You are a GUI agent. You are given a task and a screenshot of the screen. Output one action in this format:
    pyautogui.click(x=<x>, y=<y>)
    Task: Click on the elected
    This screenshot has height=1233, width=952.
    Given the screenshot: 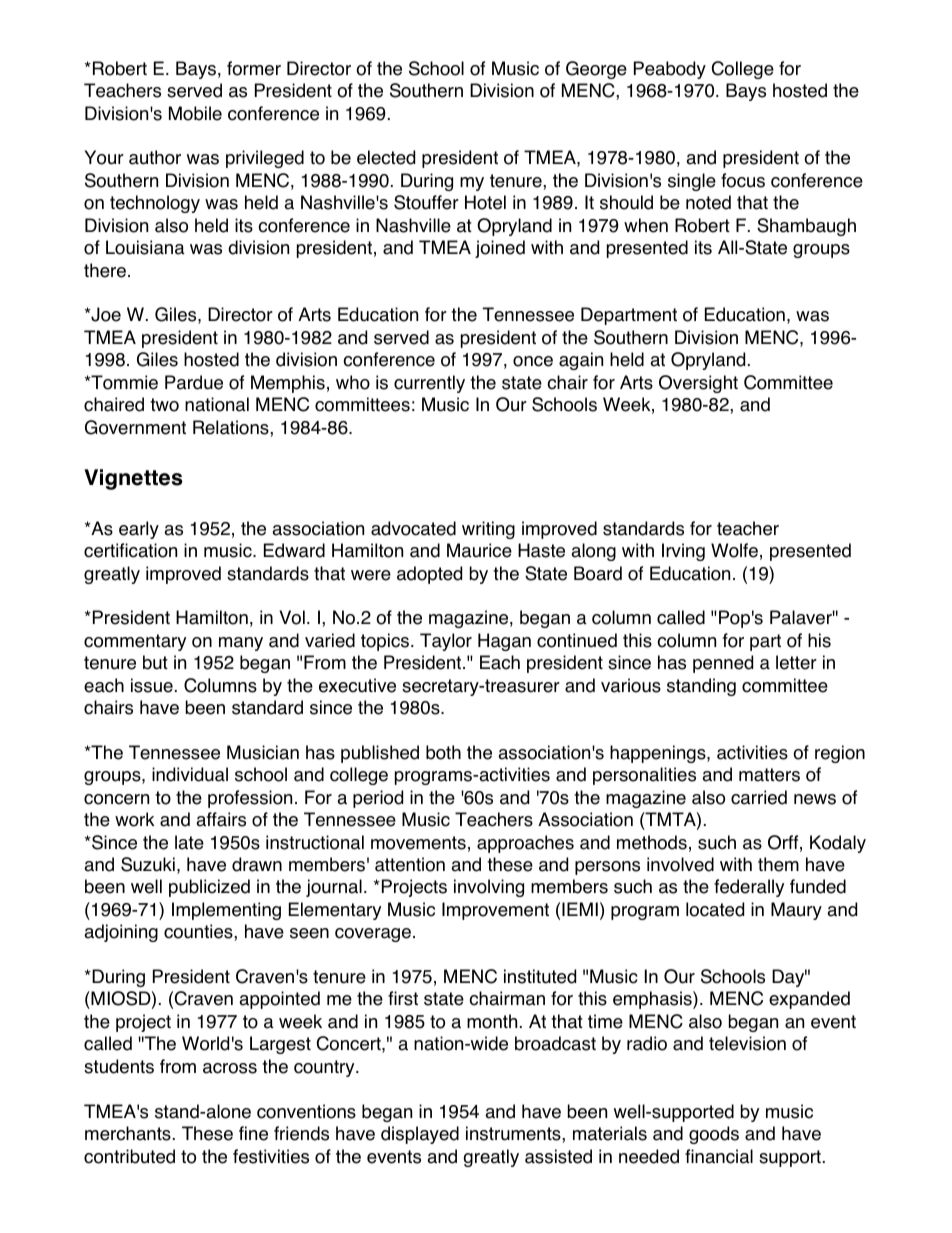 What is the action you would take?
    pyautogui.click(x=386, y=157)
